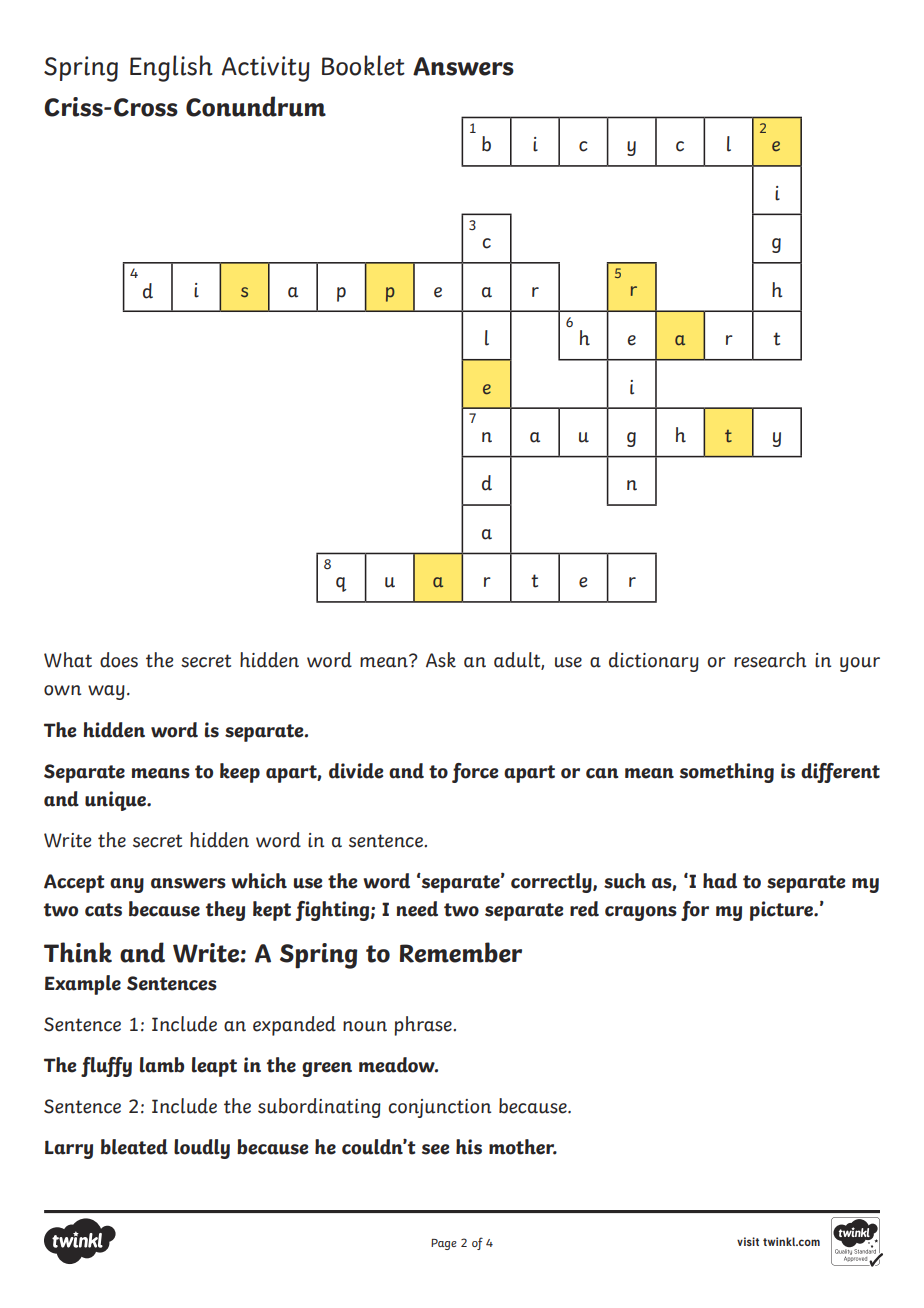 This screenshot has width=924, height=1308. What do you see at coordinates (265, 69) in the screenshot?
I see `Activity` at bounding box center [265, 69].
